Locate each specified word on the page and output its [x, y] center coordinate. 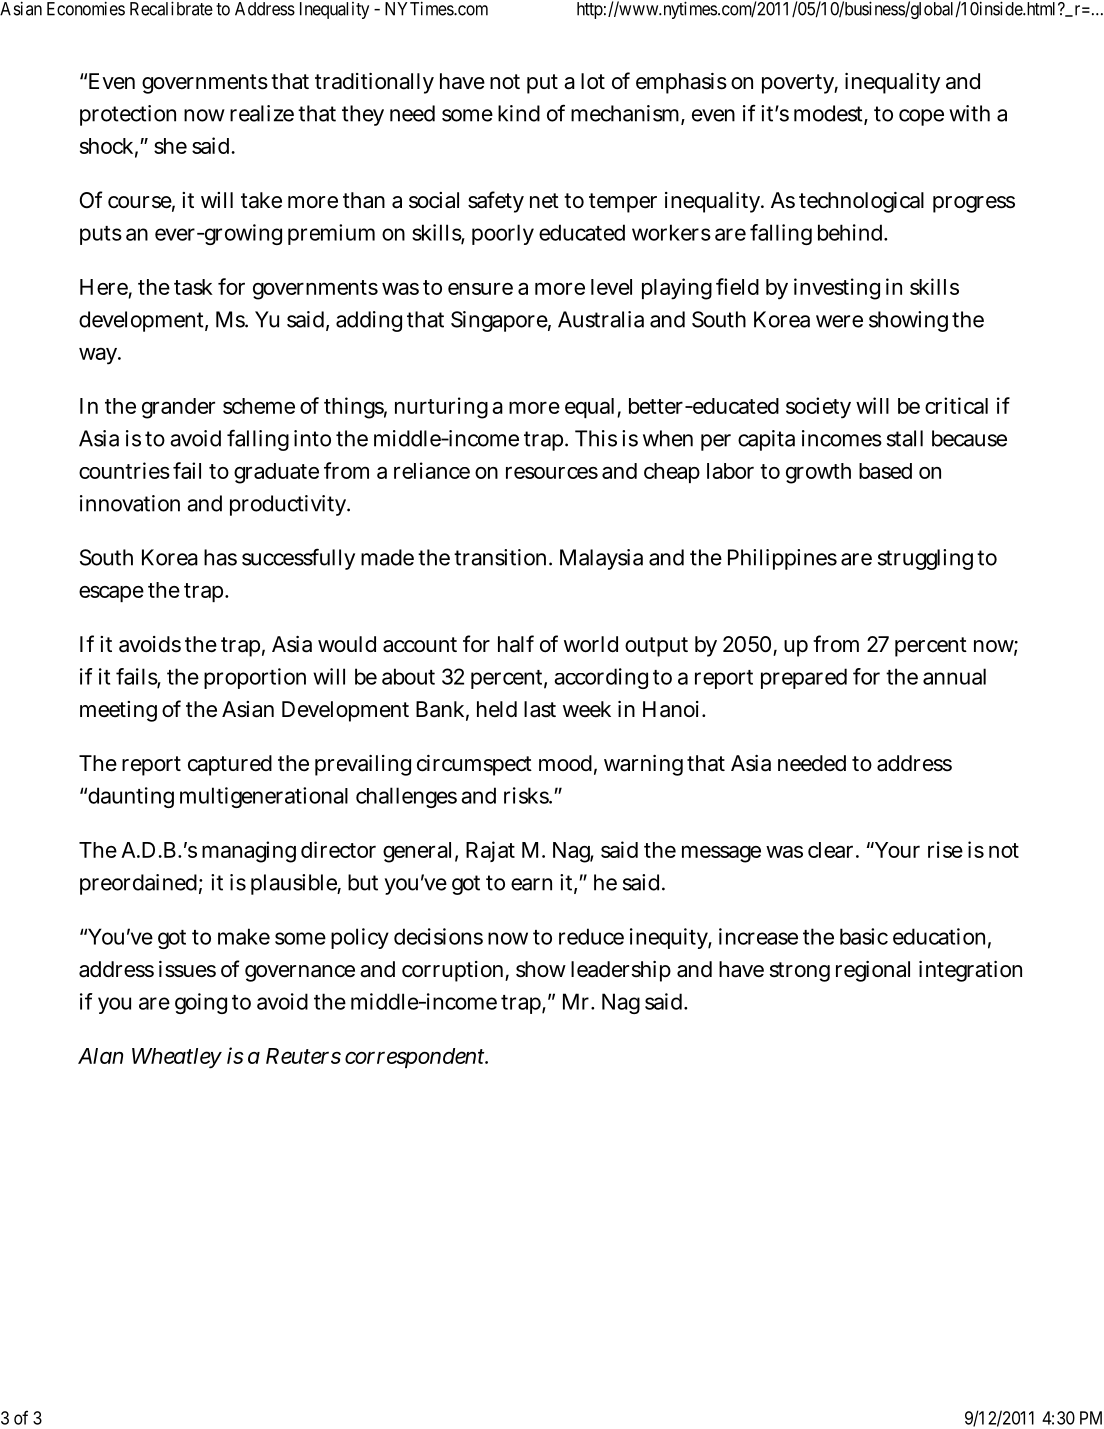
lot [593, 81]
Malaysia [601, 559]
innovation [130, 503]
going [201, 1003]
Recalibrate [171, 8]
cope [921, 117]
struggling [925, 559]
